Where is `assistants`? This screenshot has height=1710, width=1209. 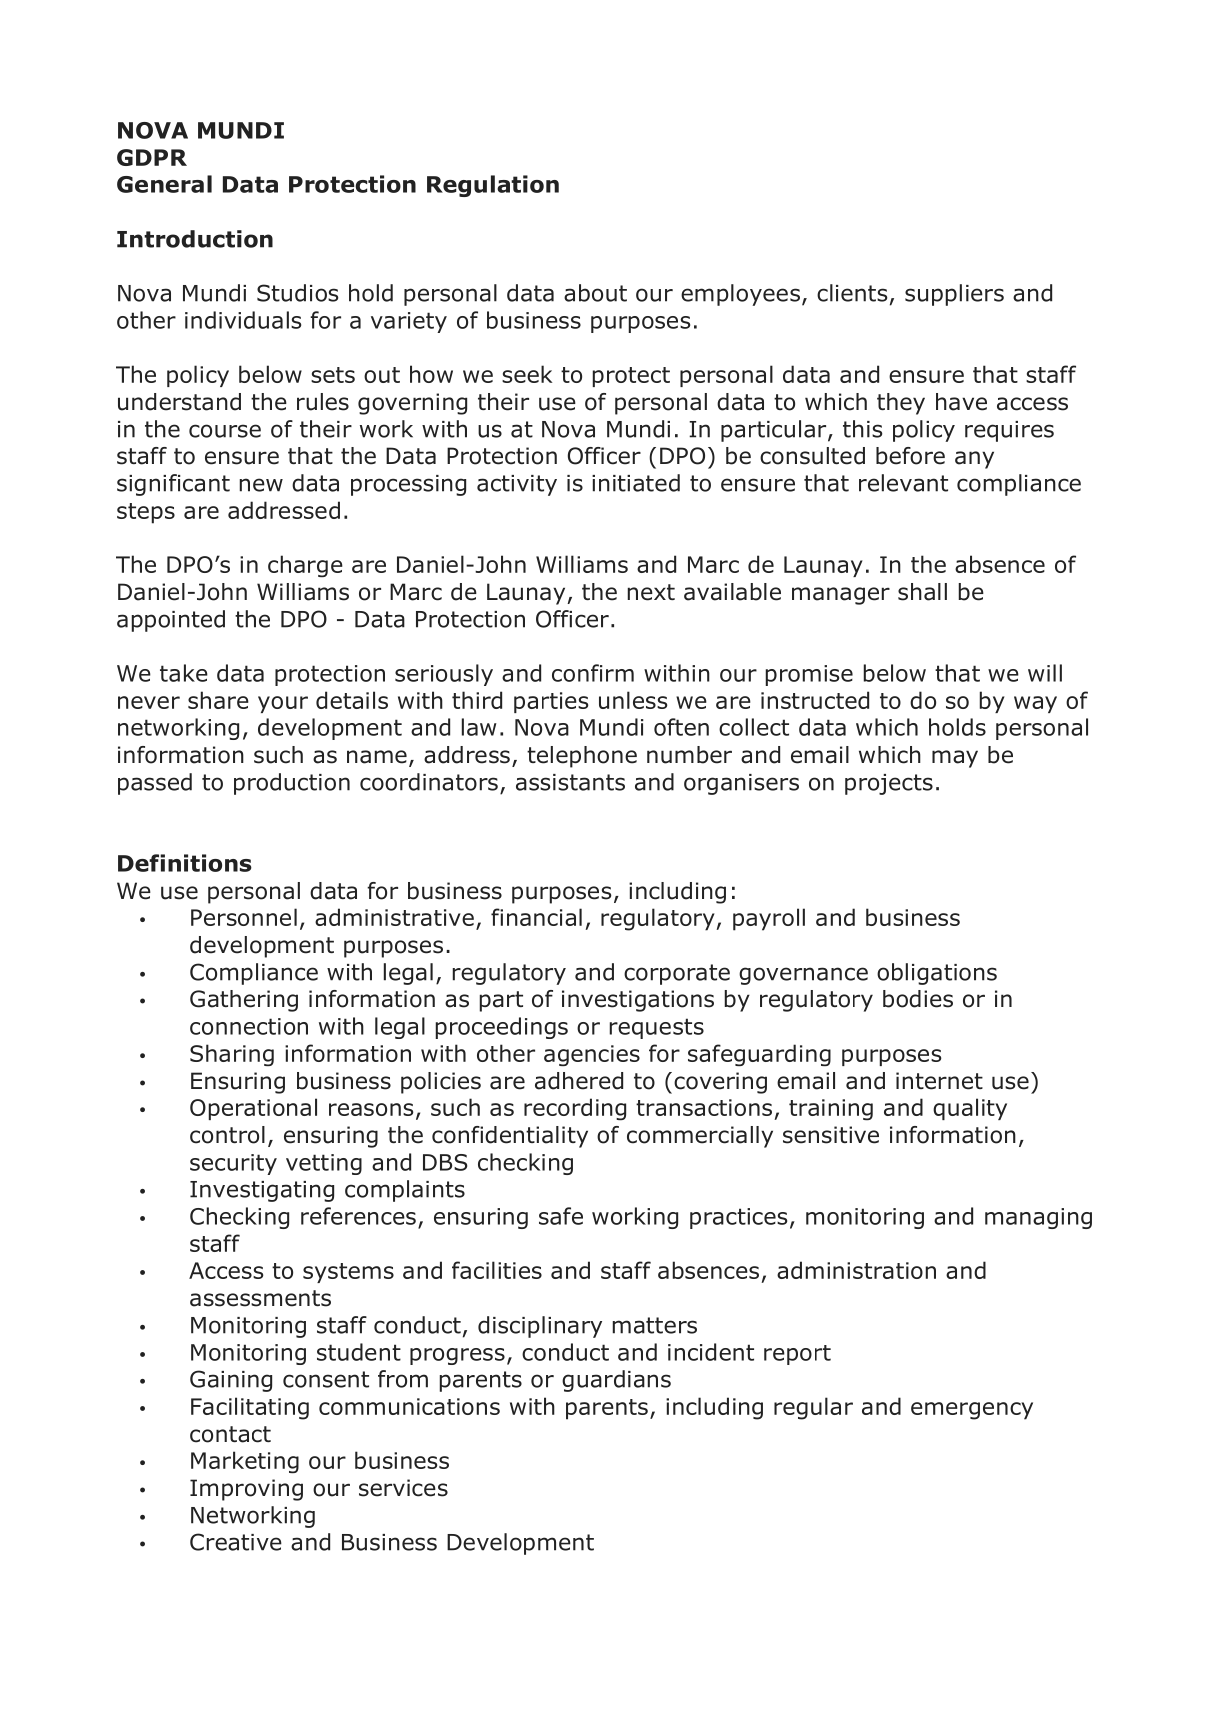 assistants is located at coordinates (570, 782).
